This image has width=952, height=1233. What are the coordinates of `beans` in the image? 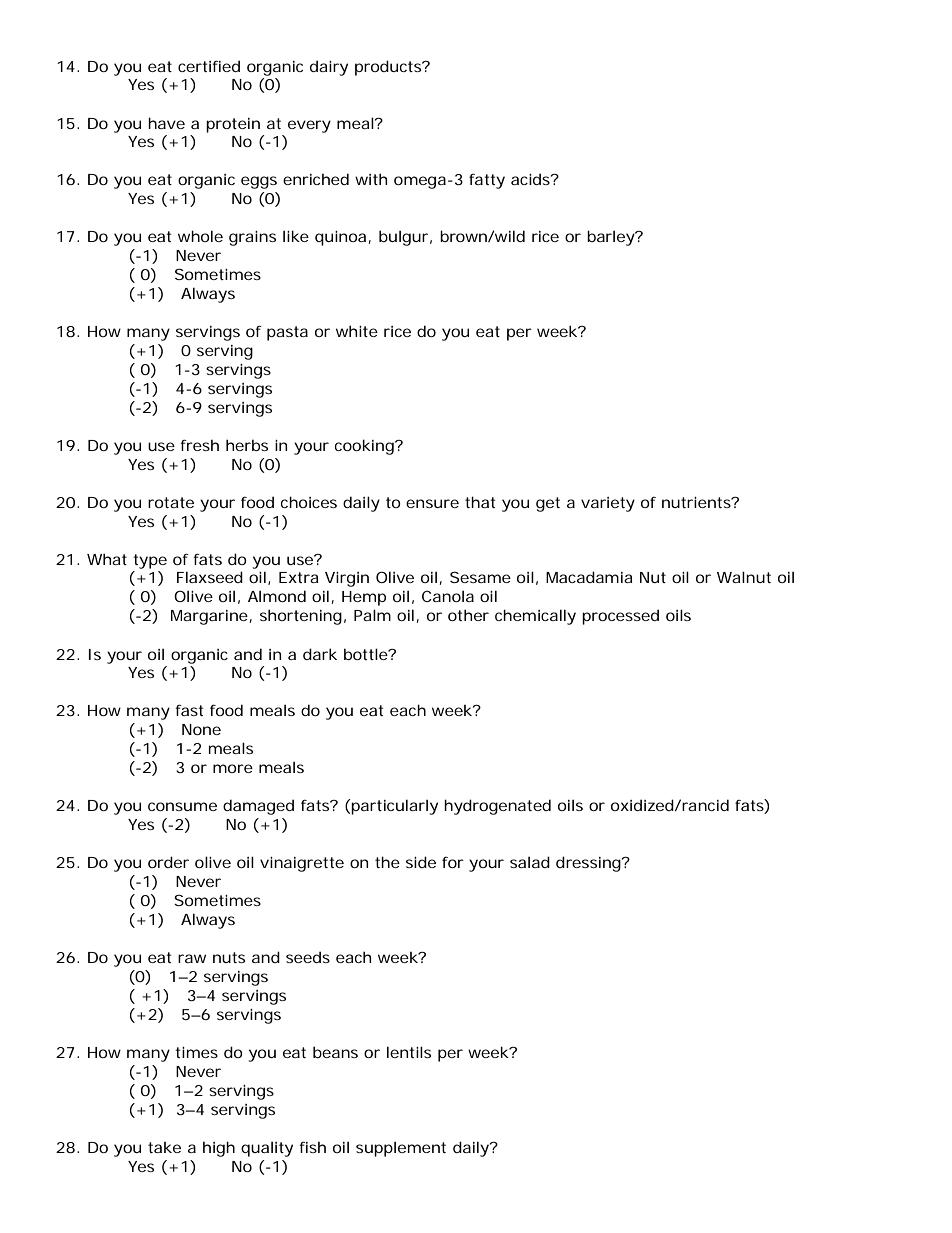 It's located at (335, 1052).
